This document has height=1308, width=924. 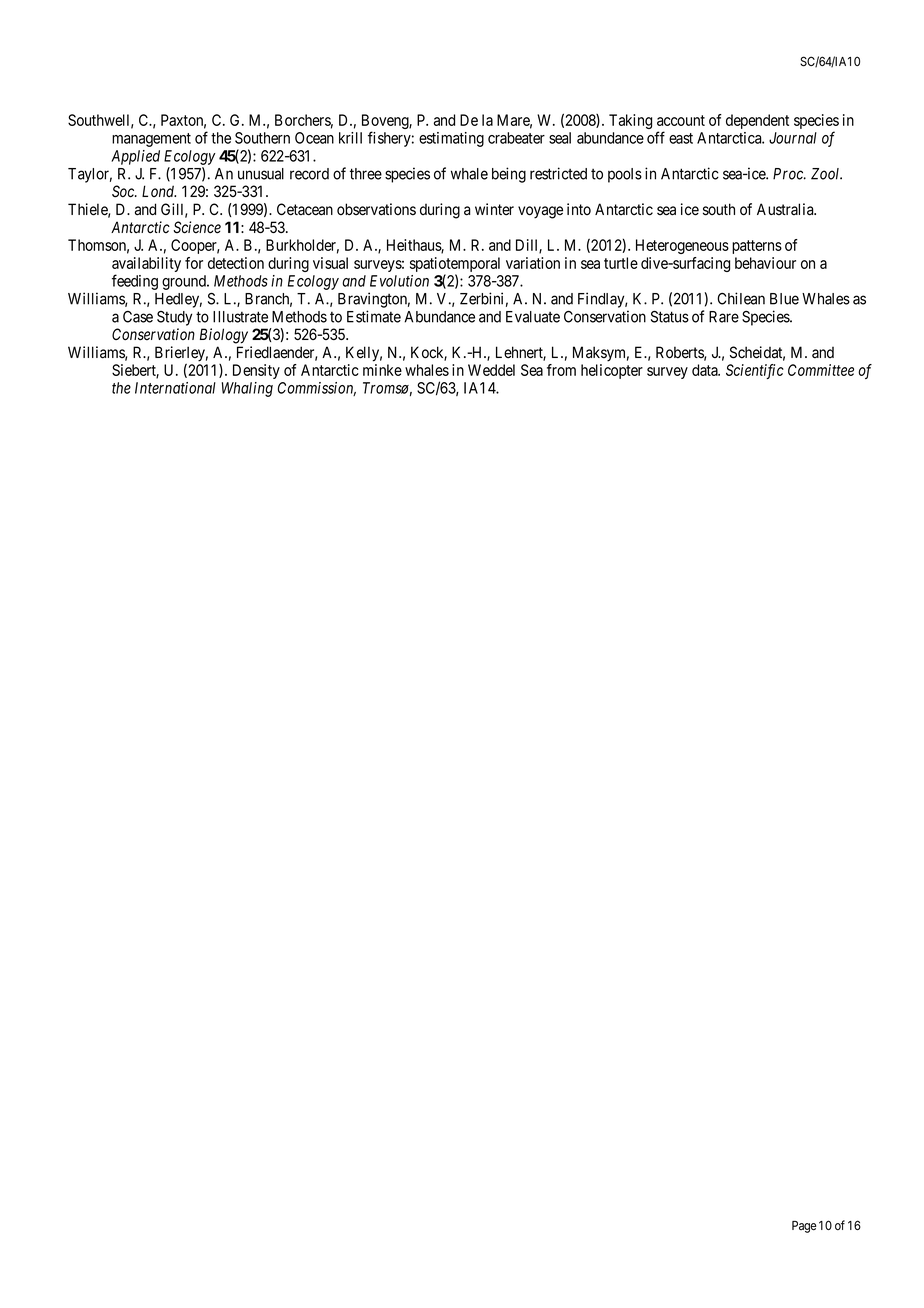 I want to click on from, so click(x=561, y=370).
